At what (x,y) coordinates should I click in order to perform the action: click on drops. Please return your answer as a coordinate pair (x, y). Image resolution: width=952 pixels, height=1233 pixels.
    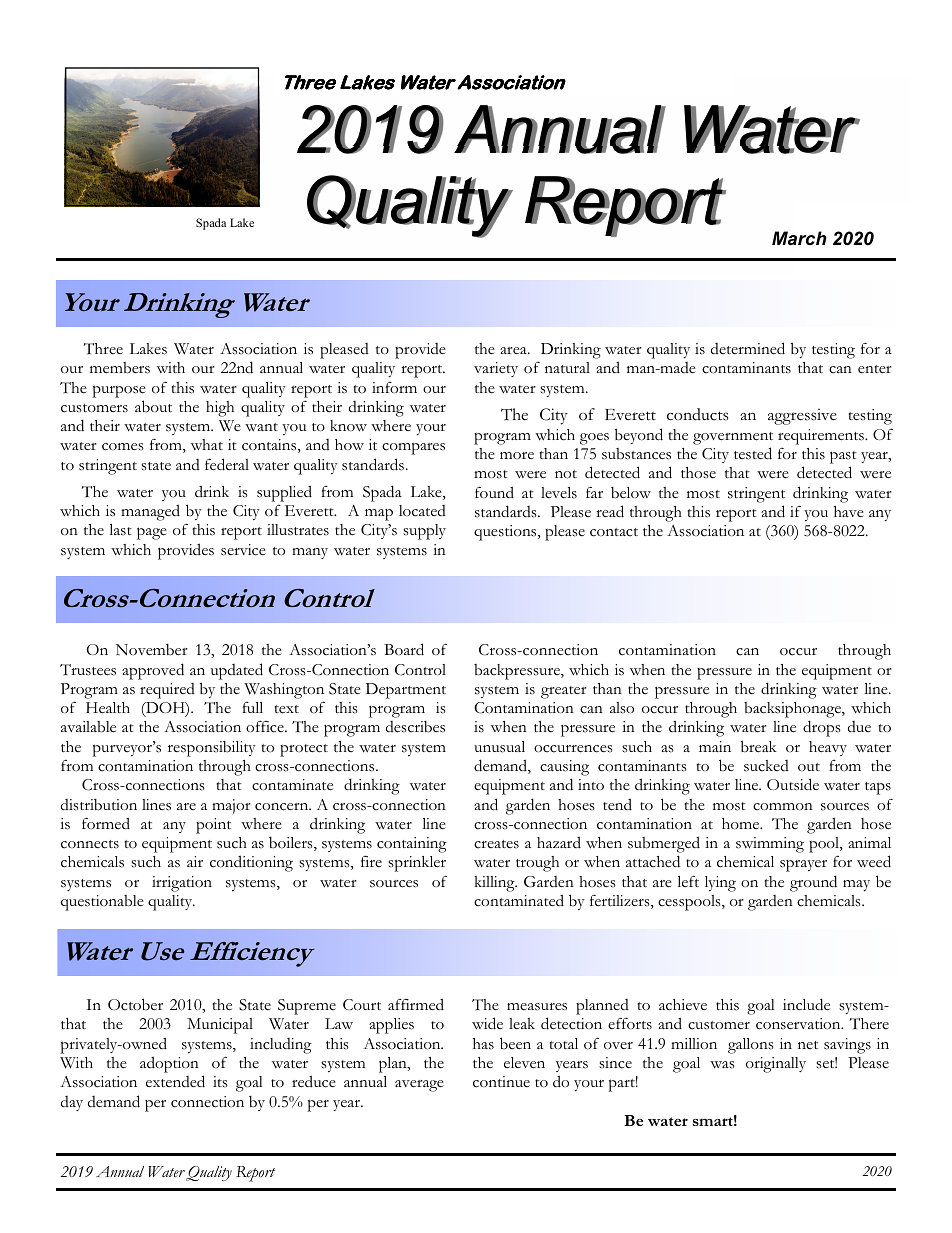
    Looking at the image, I should click on (822, 728).
